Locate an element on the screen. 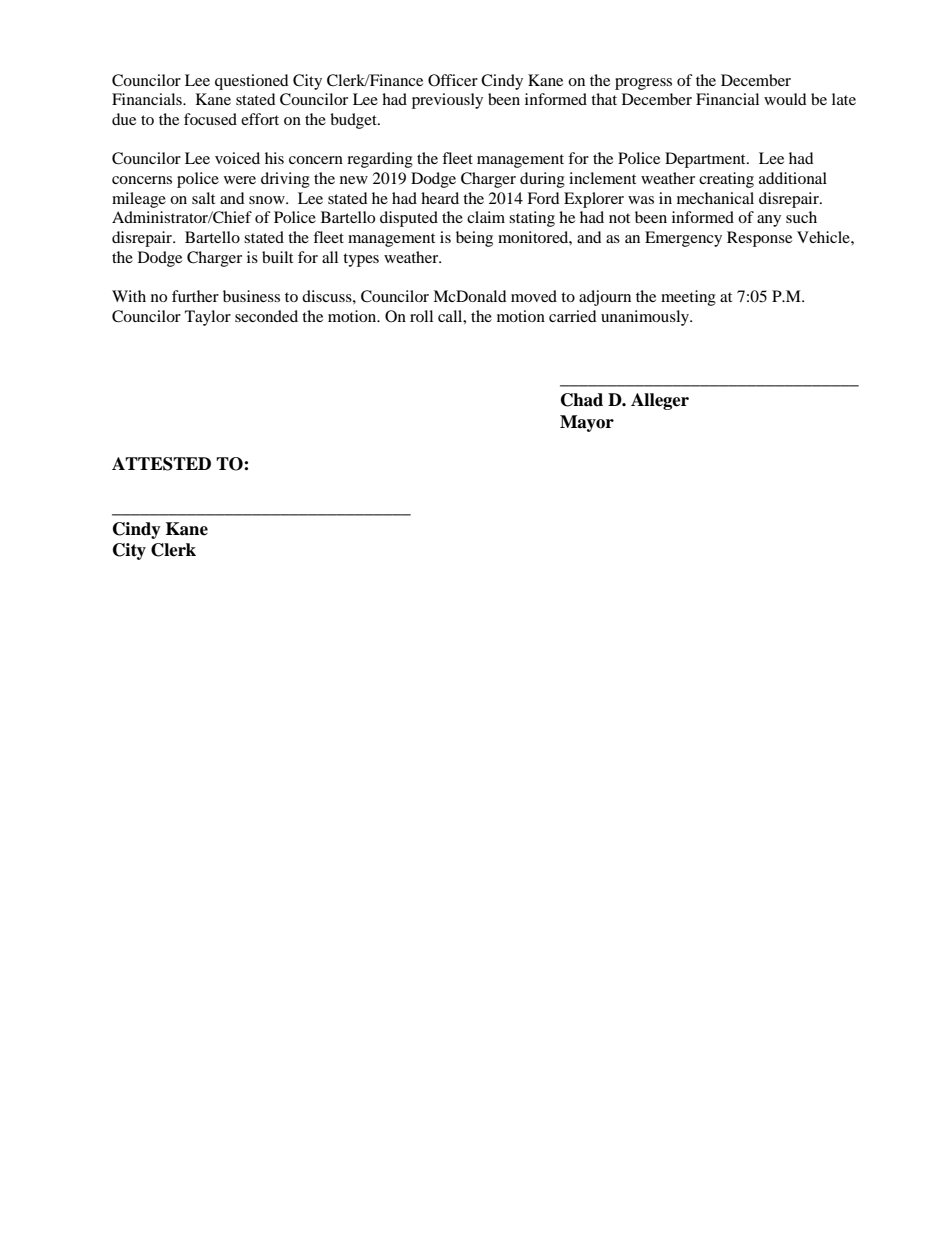  would is located at coordinates (785, 99).
